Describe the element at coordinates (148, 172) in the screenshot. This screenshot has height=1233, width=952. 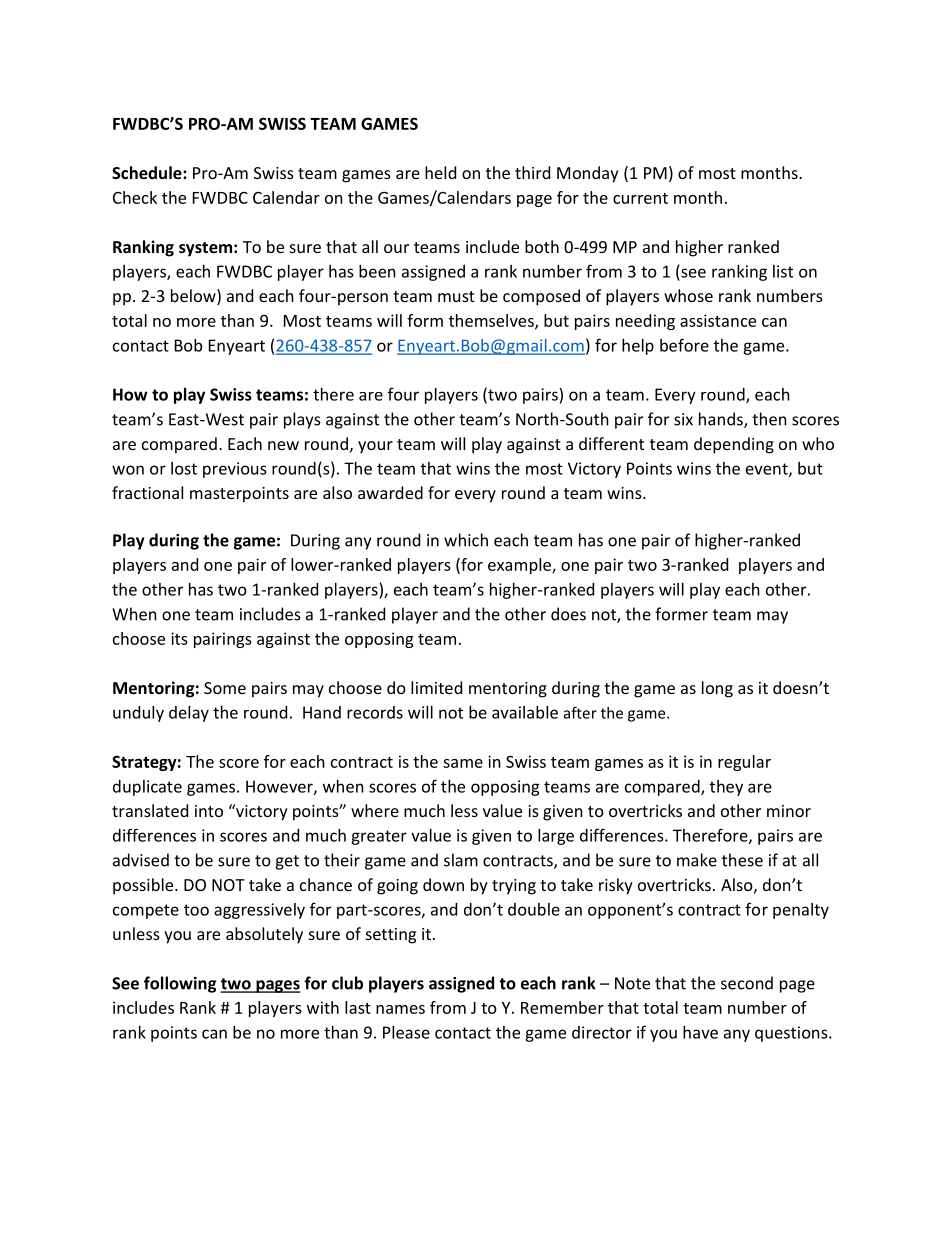
I see `Schedule` at that location.
